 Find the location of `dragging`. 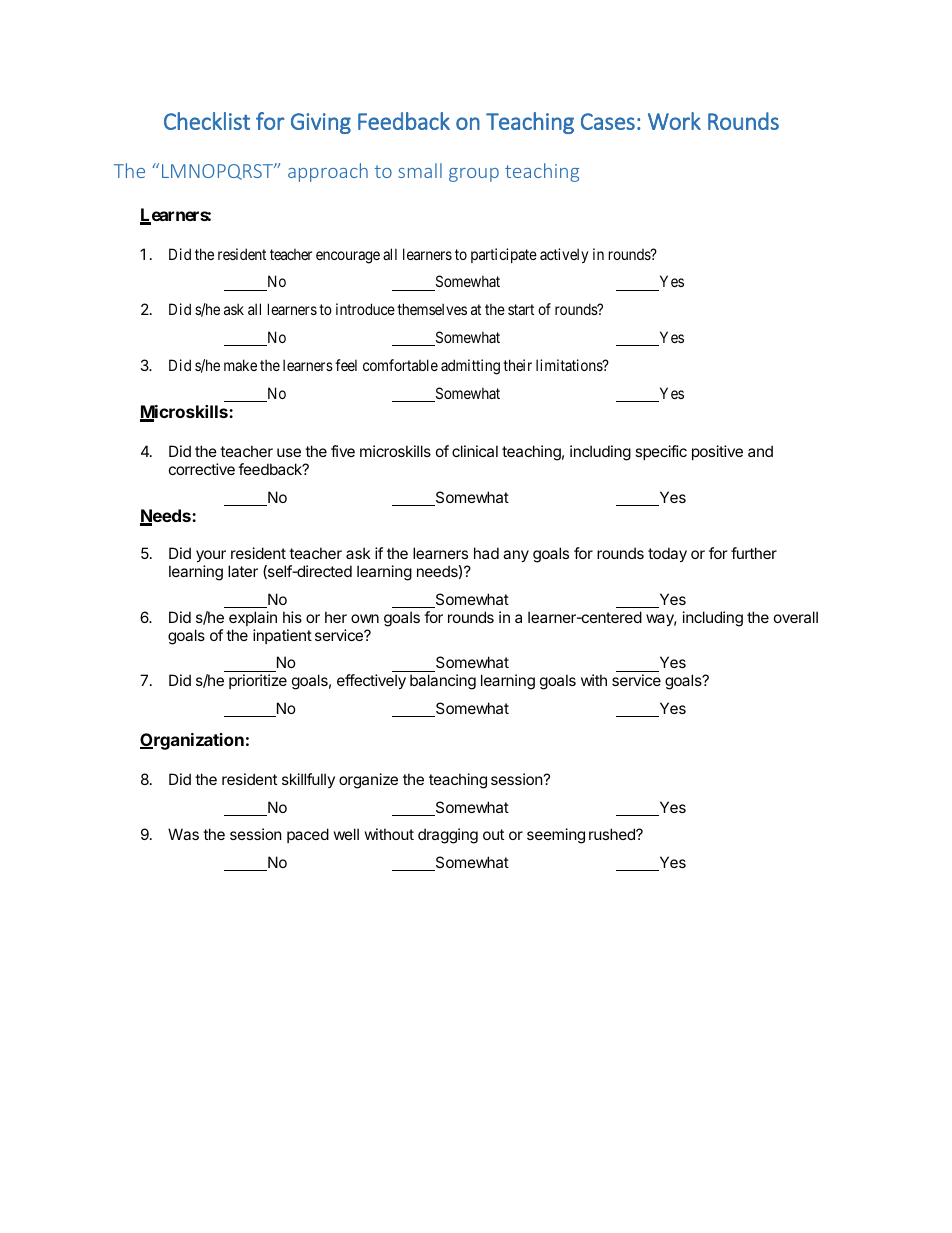

dragging is located at coordinates (448, 836).
